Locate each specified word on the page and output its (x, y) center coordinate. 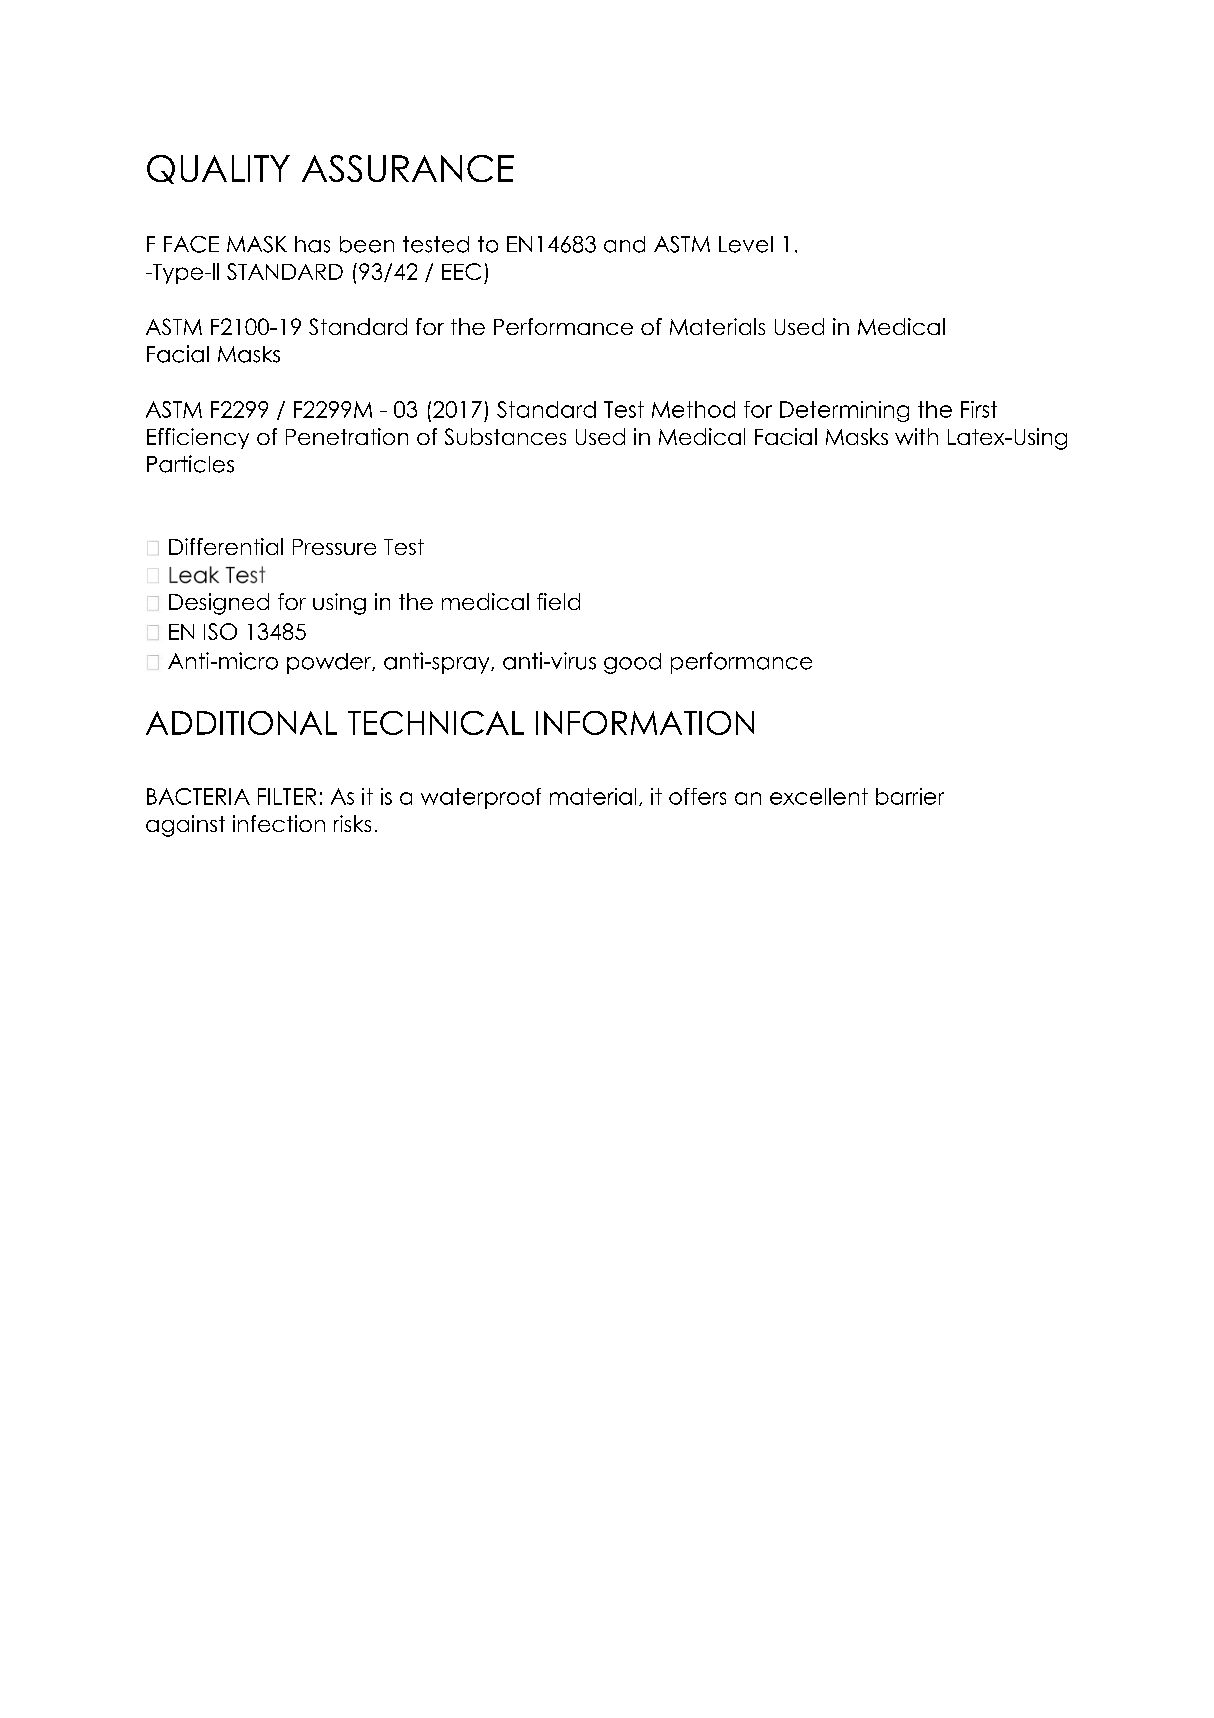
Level (746, 244)
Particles (190, 464)
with (916, 436)
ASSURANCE (408, 168)
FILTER (287, 796)
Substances (505, 436)
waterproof (481, 798)
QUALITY (218, 169)
